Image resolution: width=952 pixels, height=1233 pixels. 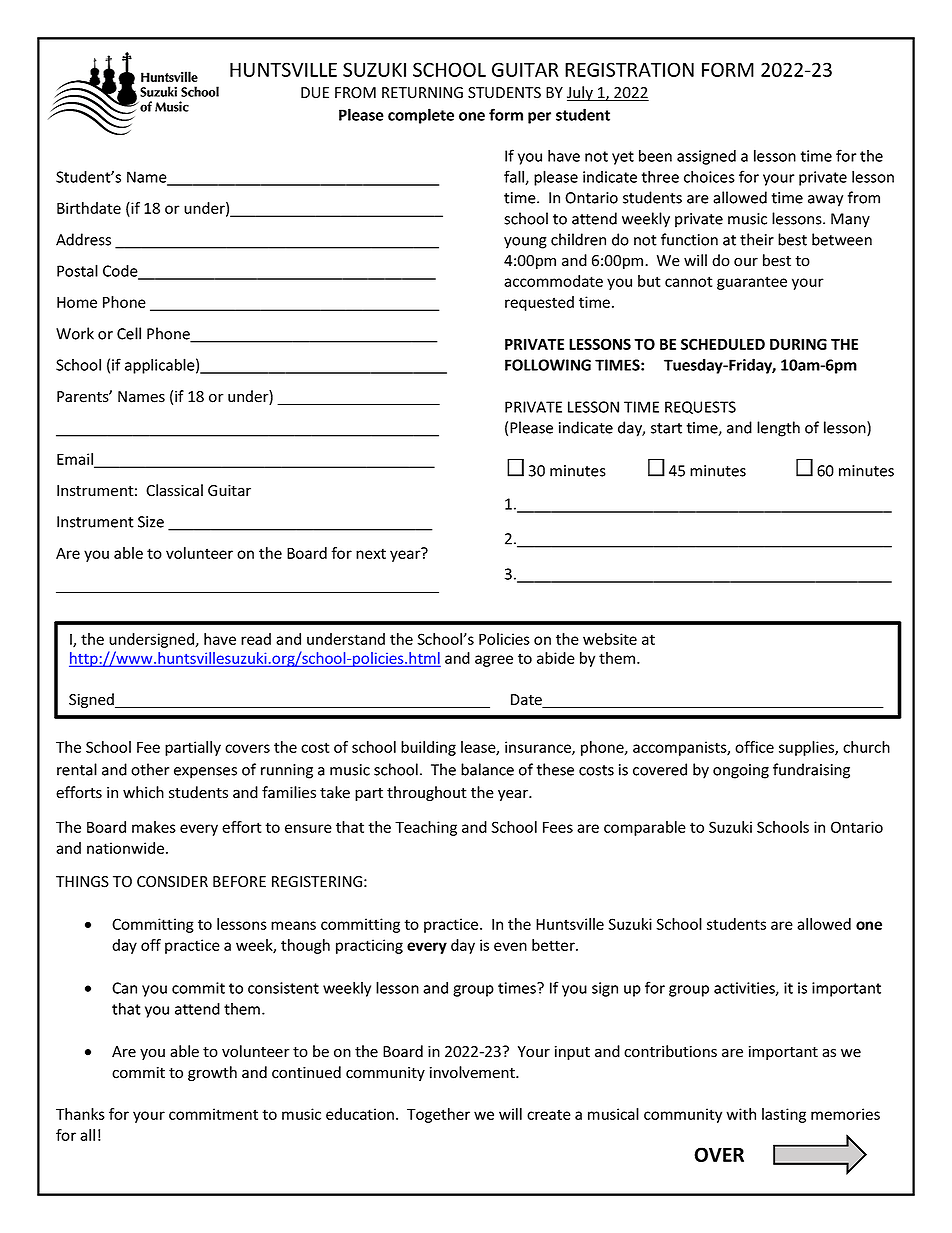 I want to click on agree, so click(x=494, y=661).
